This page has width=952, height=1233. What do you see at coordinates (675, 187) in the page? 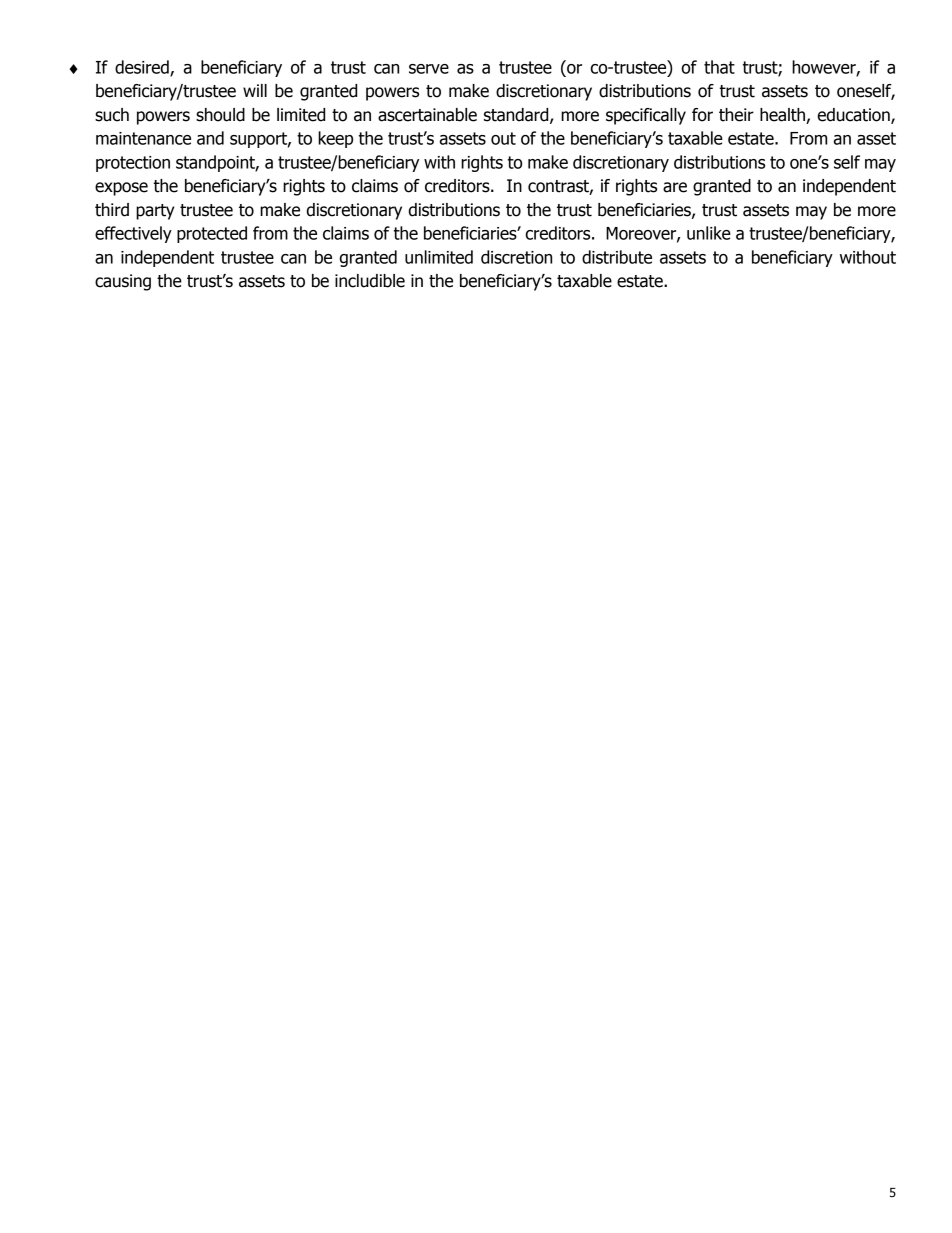
I see `are` at bounding box center [675, 187].
